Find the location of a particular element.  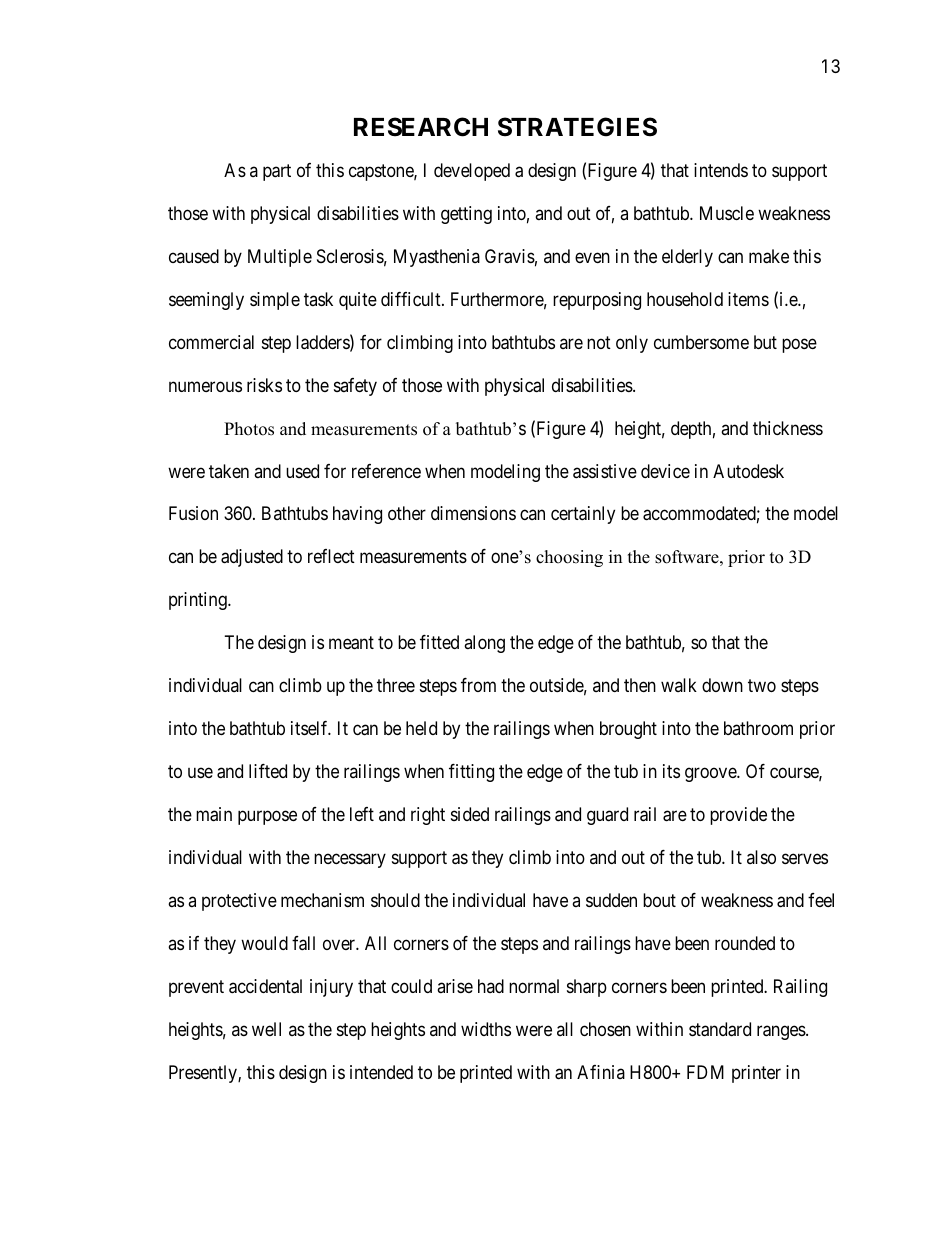

Autodesk is located at coordinates (748, 471).
